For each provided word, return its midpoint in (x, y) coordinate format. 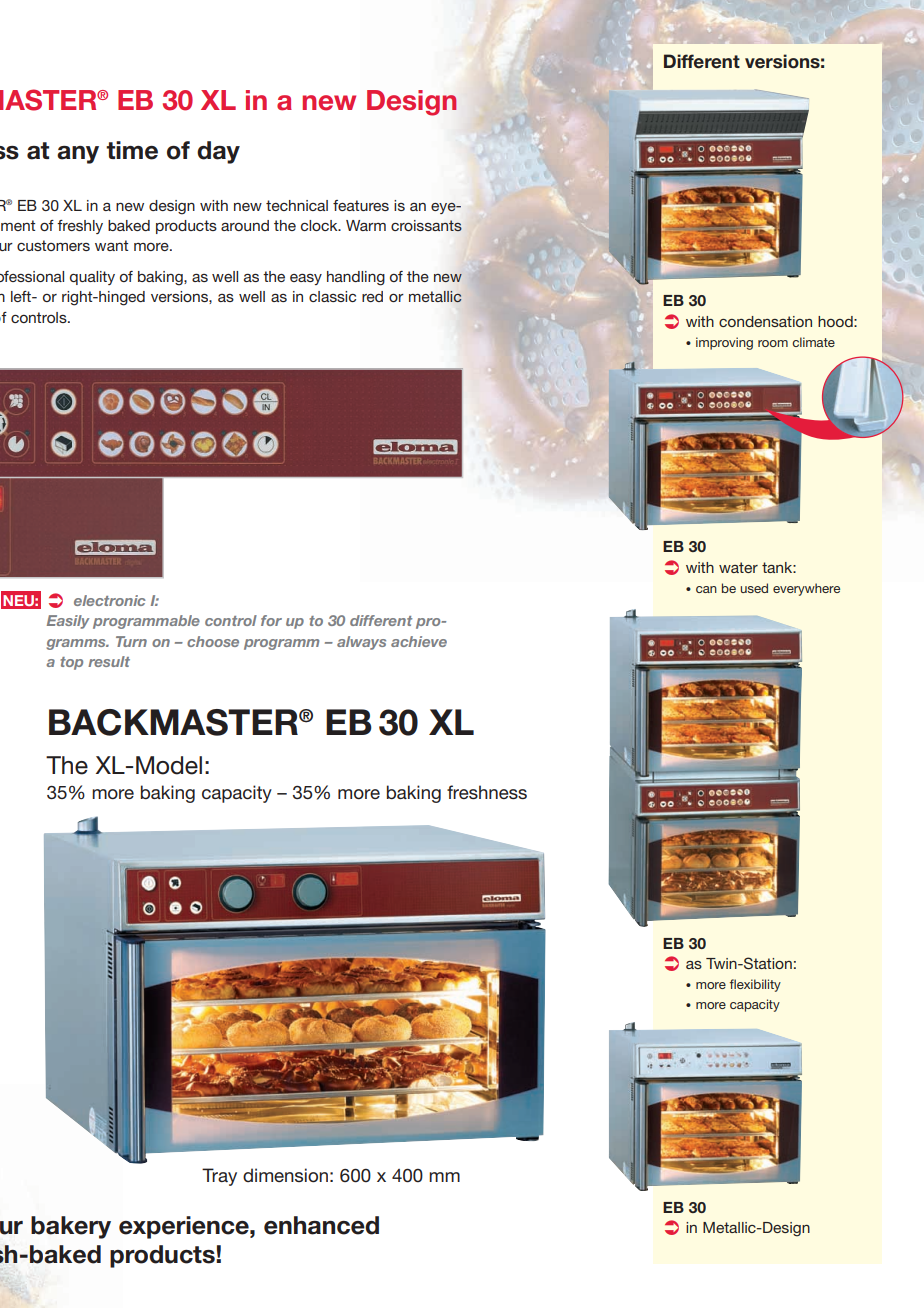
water (738, 567)
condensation (765, 321)
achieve (419, 641)
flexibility (755, 985)
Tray (219, 1177)
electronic (109, 600)
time (132, 150)
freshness (487, 792)
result (109, 661)
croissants (426, 226)
